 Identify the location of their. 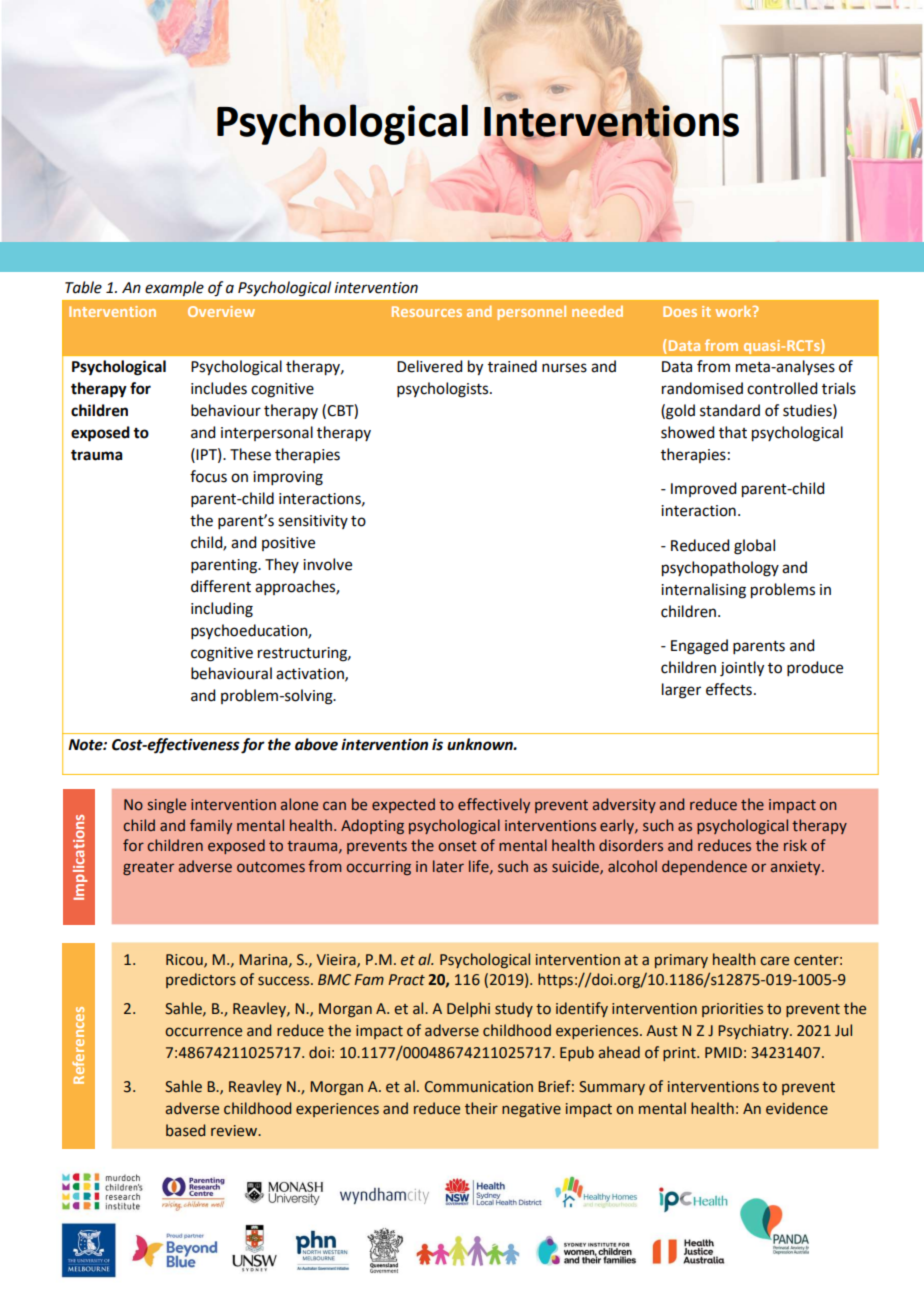
(481, 1108).
